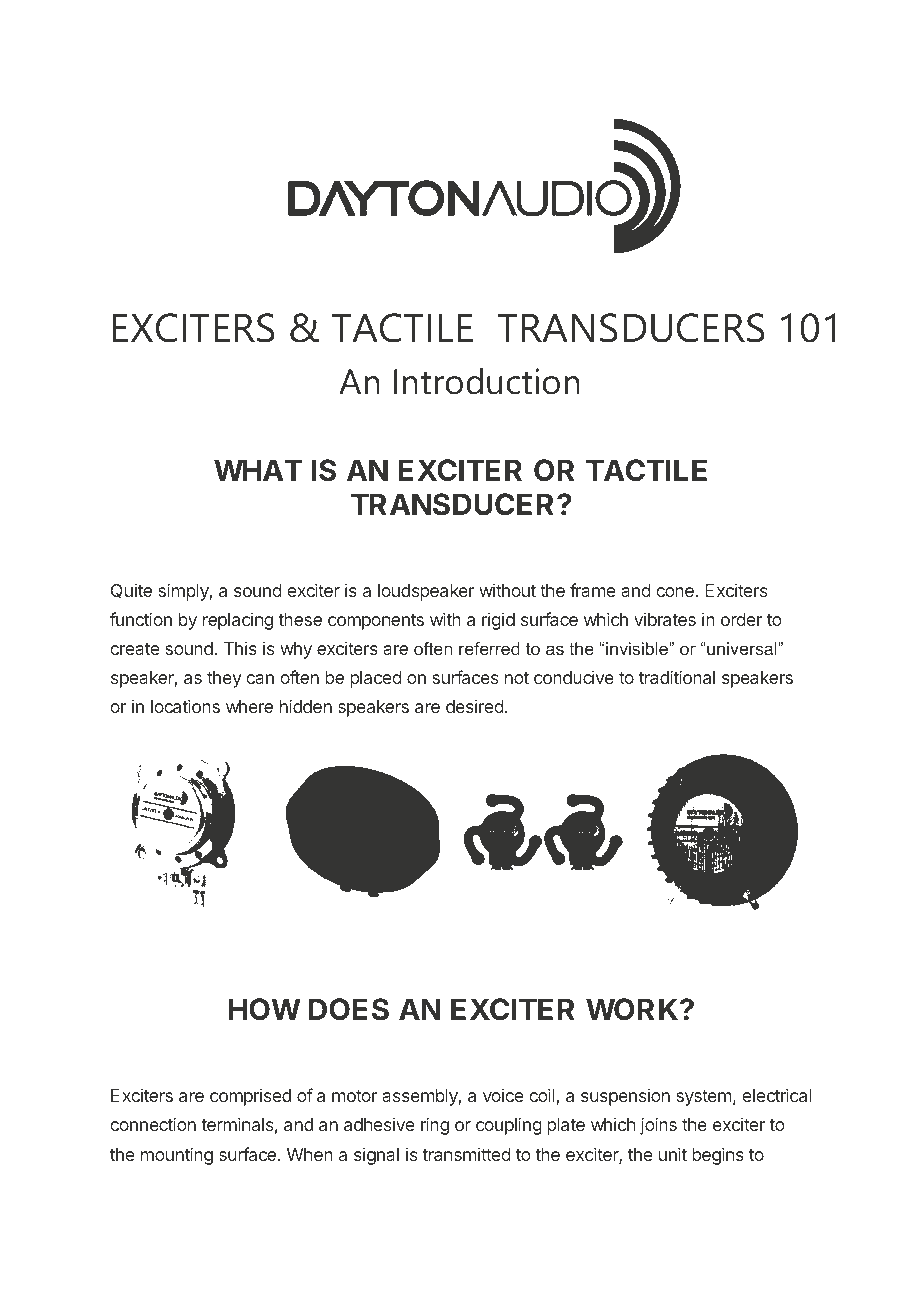 The width and height of the image is (924, 1308). I want to click on desired, so click(475, 706).
